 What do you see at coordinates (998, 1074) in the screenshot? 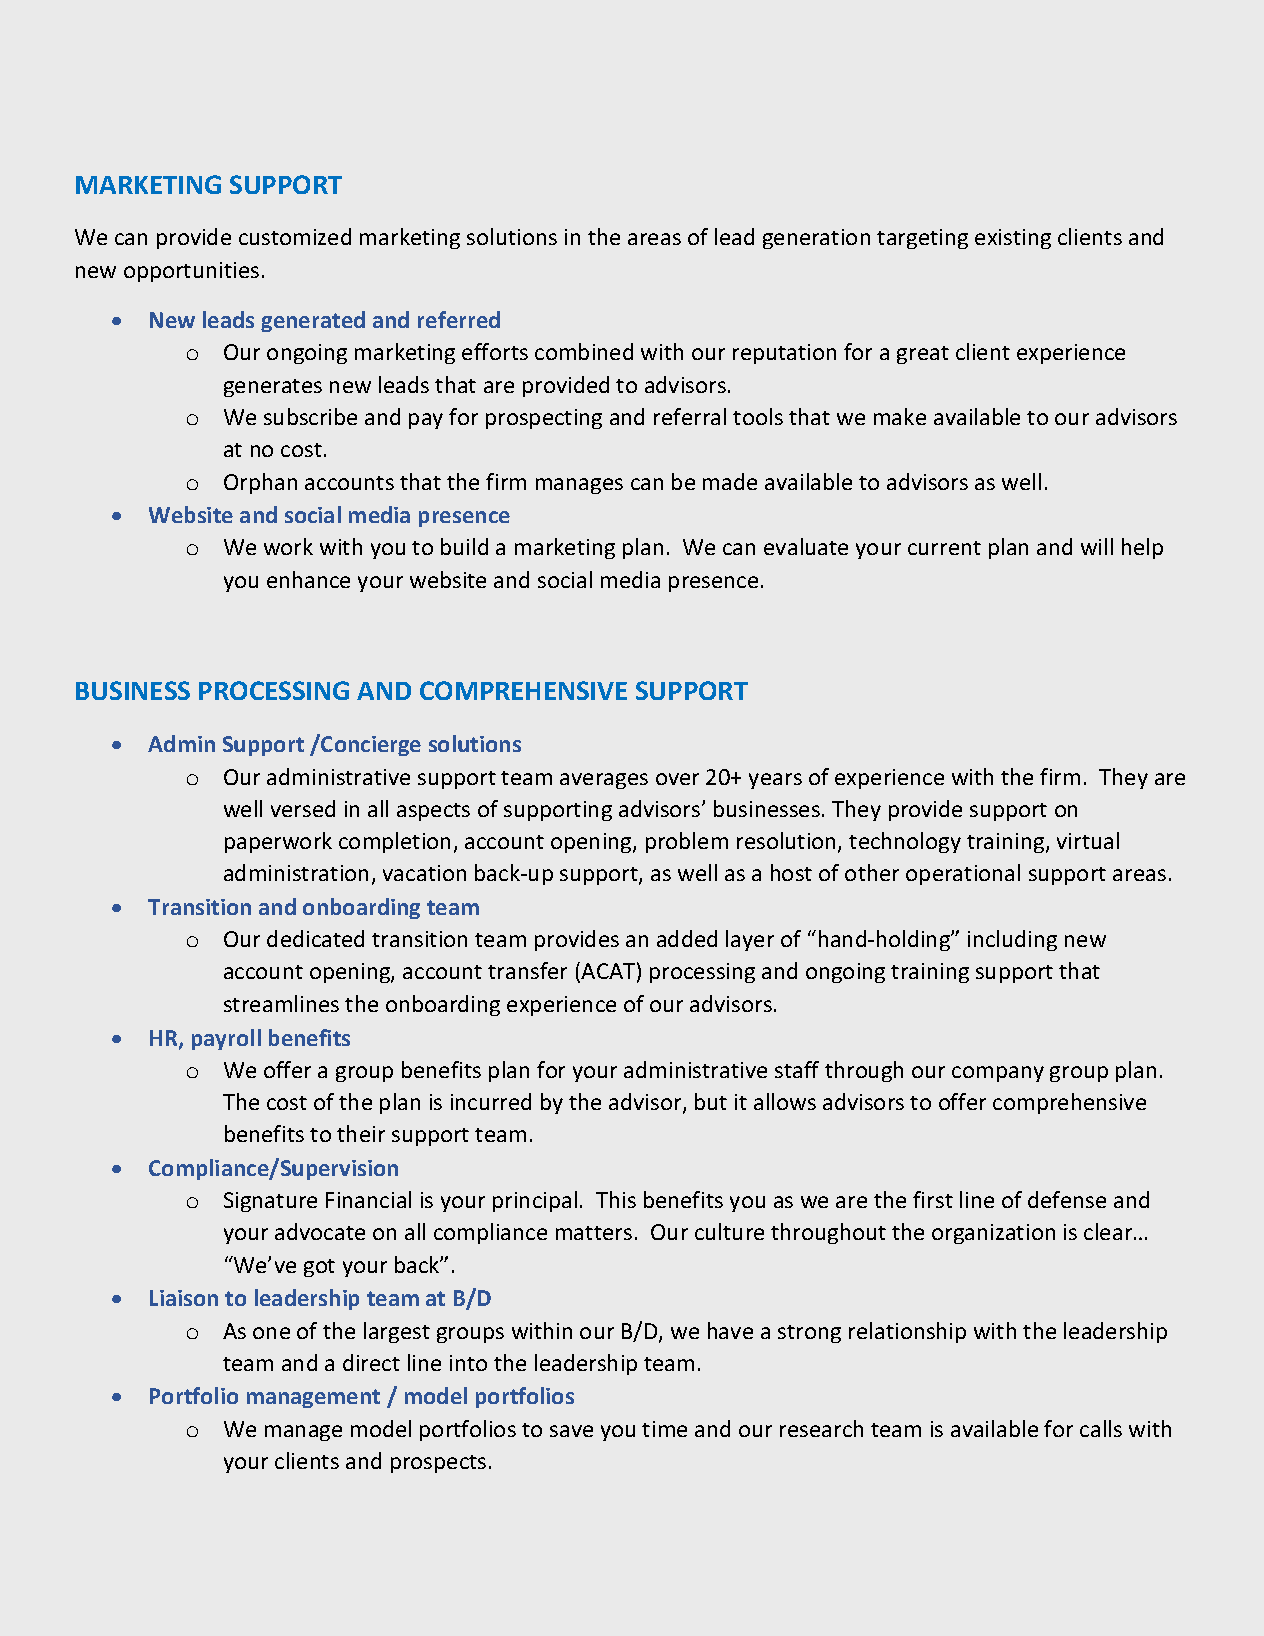
I see `company` at bounding box center [998, 1074].
